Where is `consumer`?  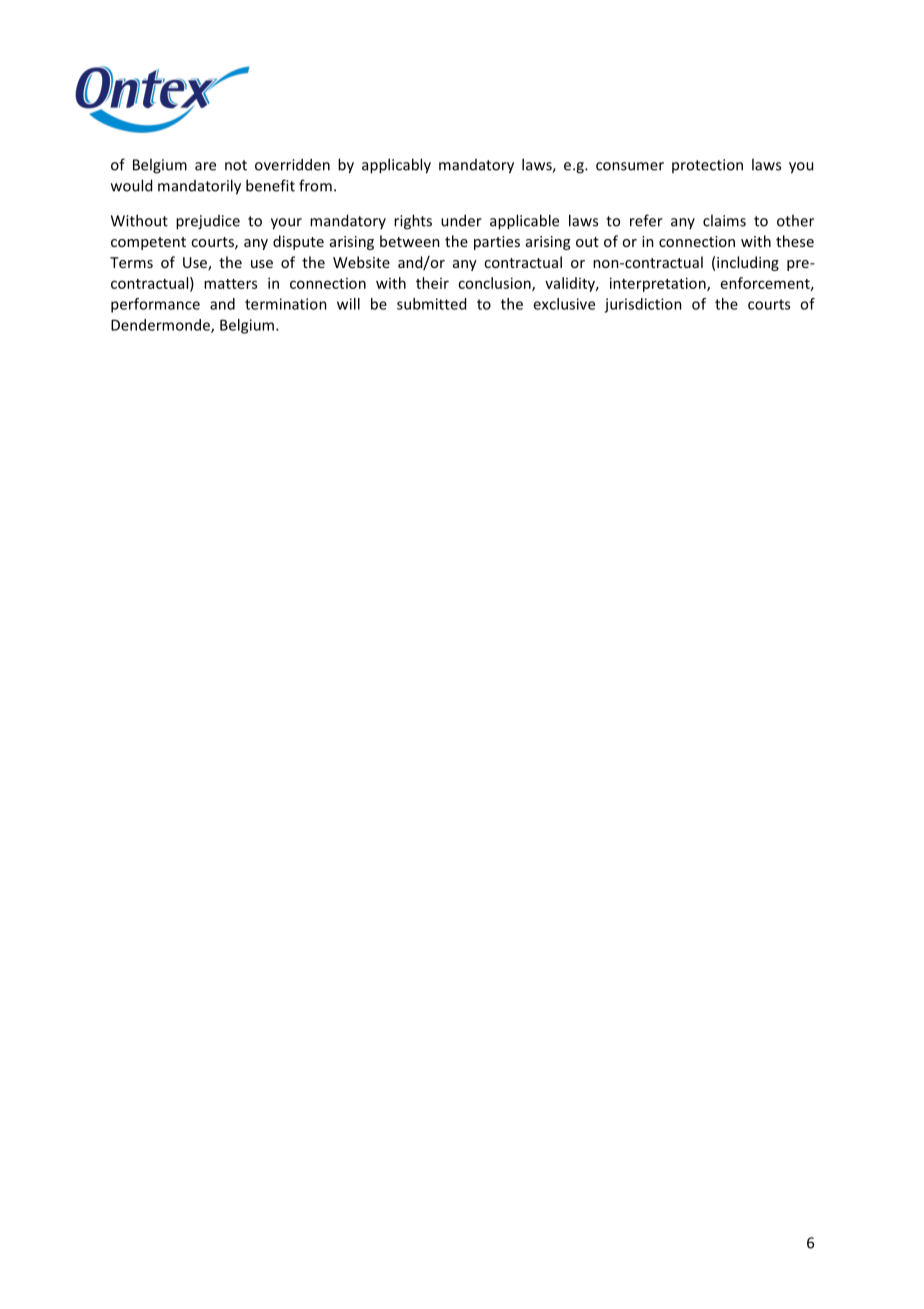 consumer is located at coordinates (630, 166).
